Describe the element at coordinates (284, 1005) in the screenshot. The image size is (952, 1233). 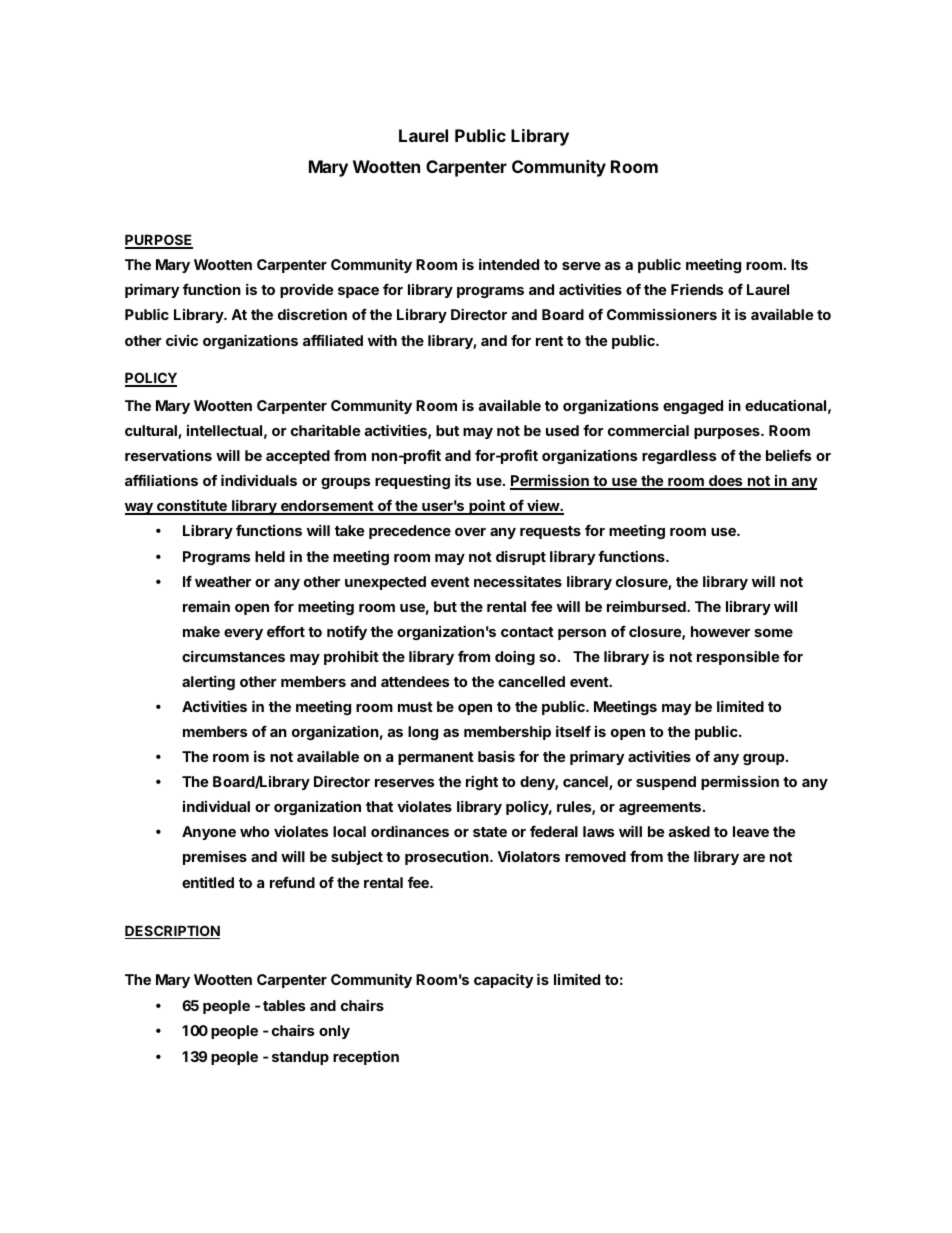
I see `tables` at that location.
